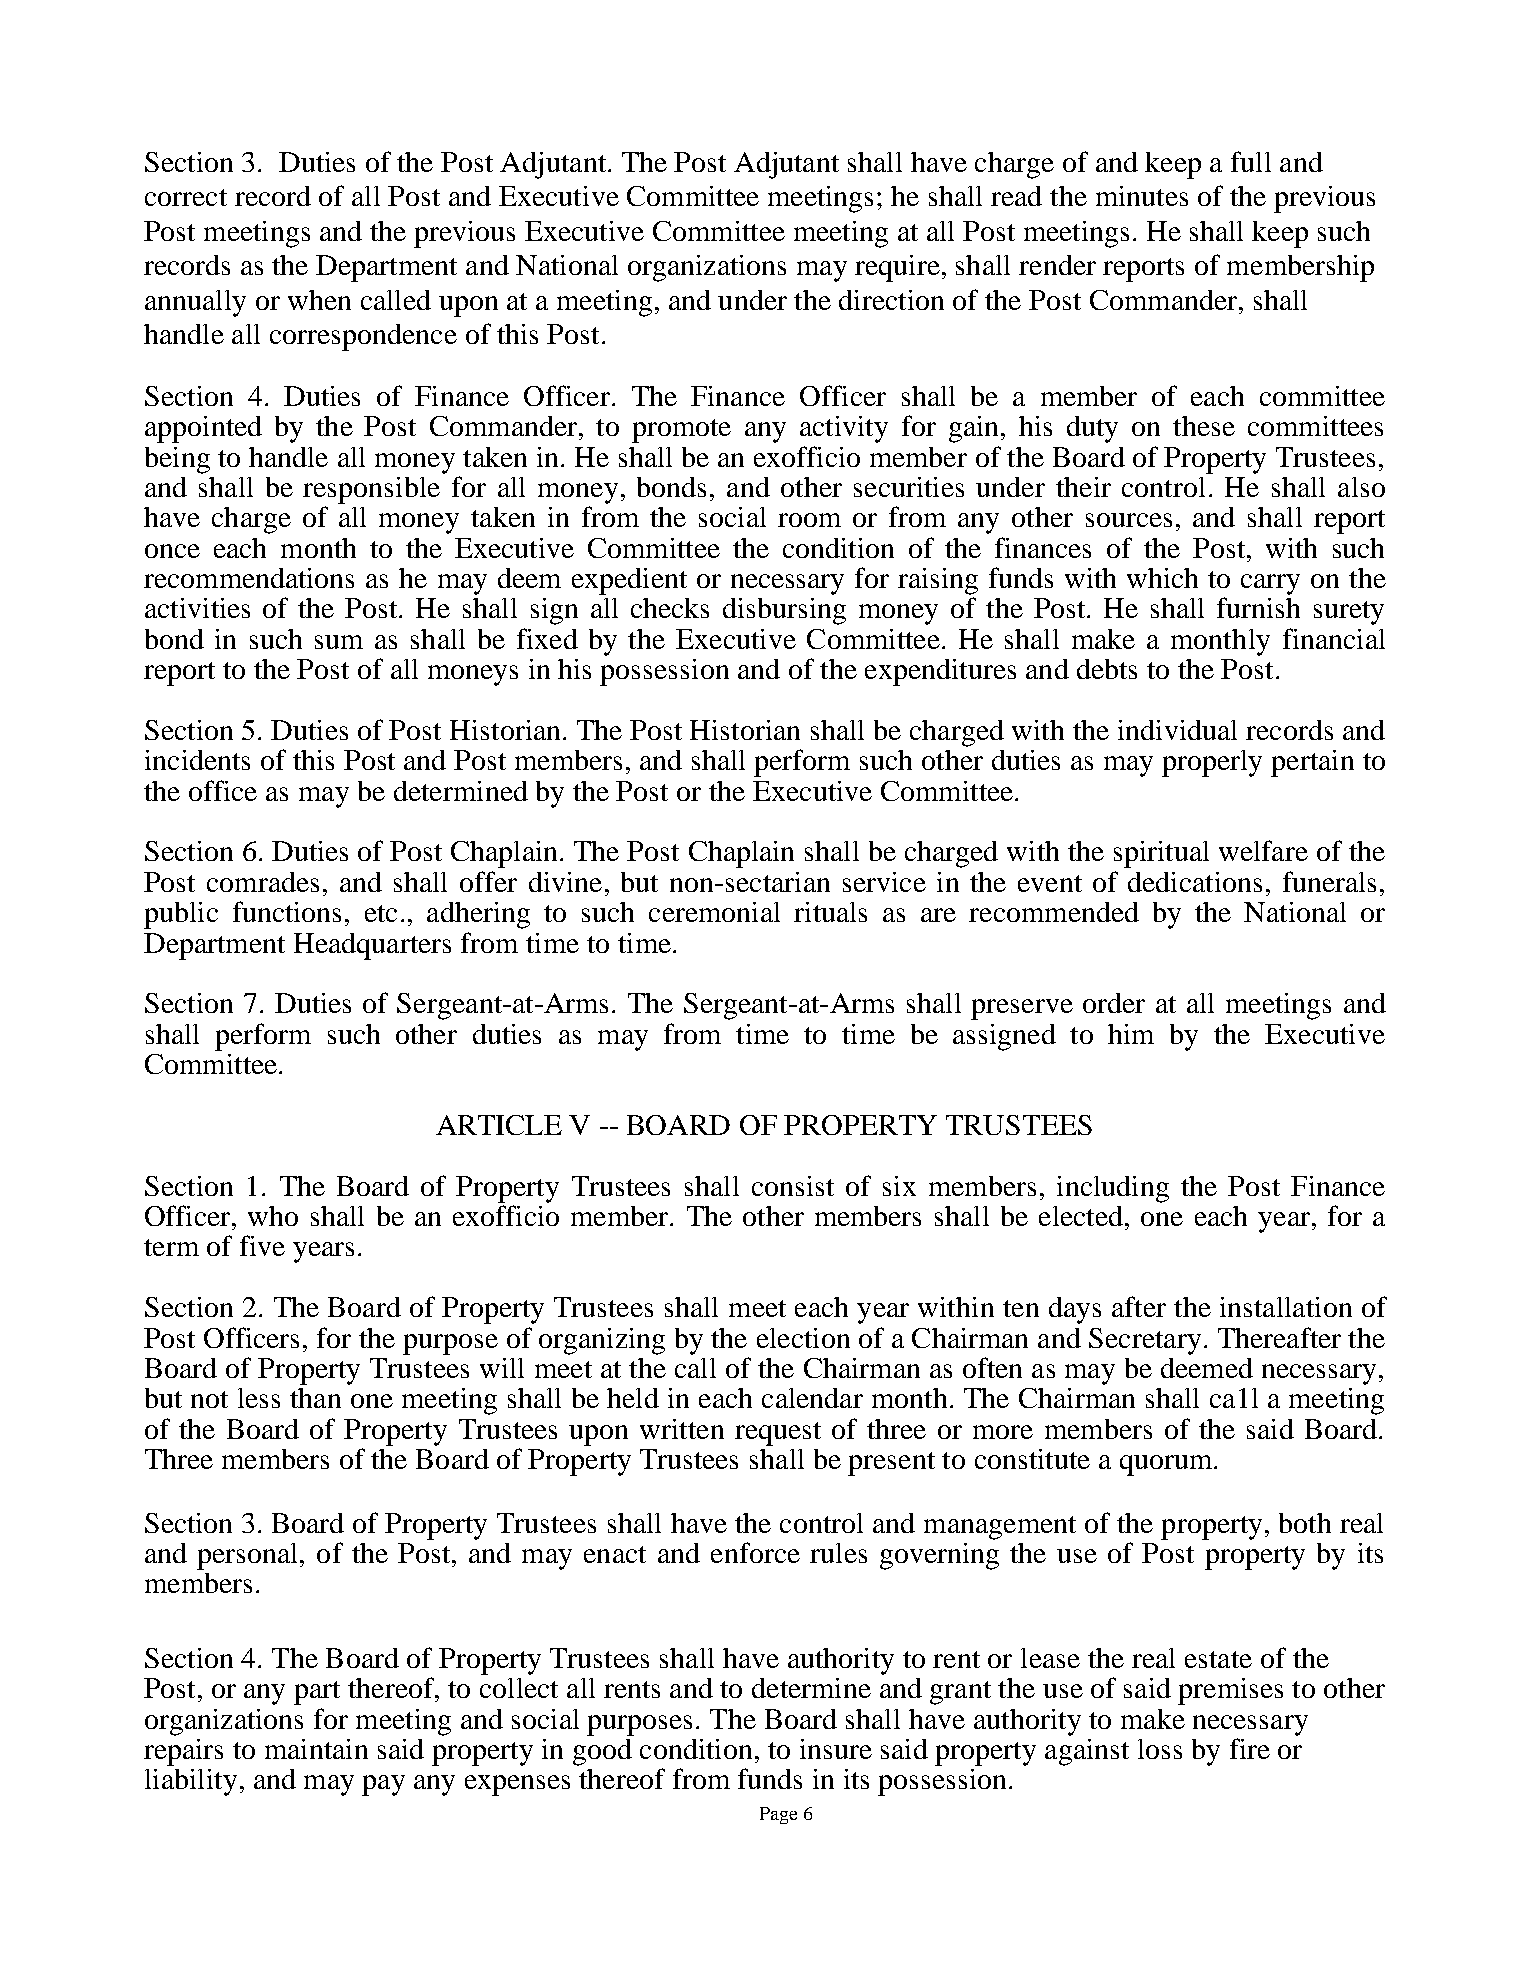  I want to click on full, so click(1251, 161).
